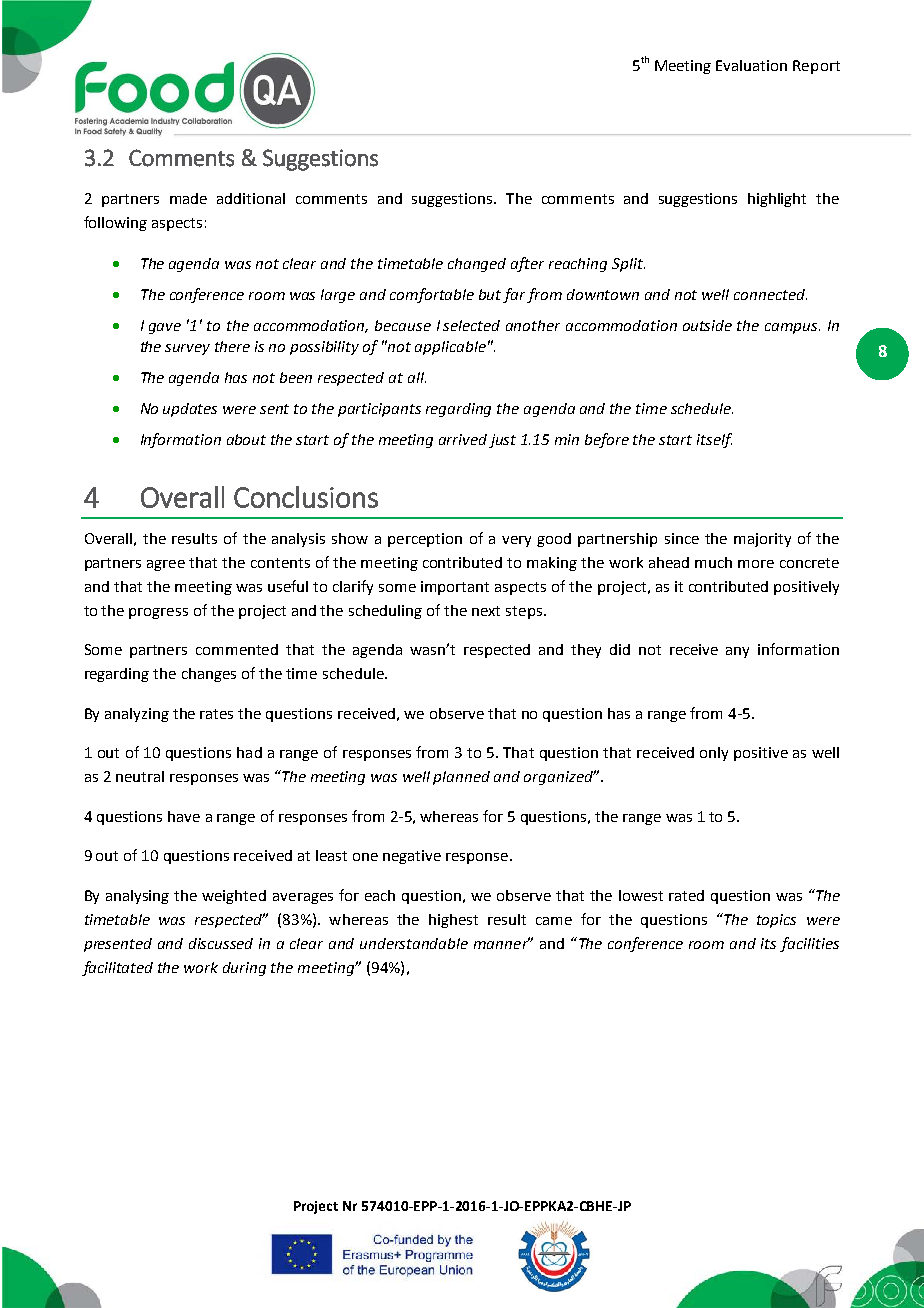 This document has height=1308, width=924. What do you see at coordinates (477, 265) in the document?
I see `changed` at bounding box center [477, 265].
